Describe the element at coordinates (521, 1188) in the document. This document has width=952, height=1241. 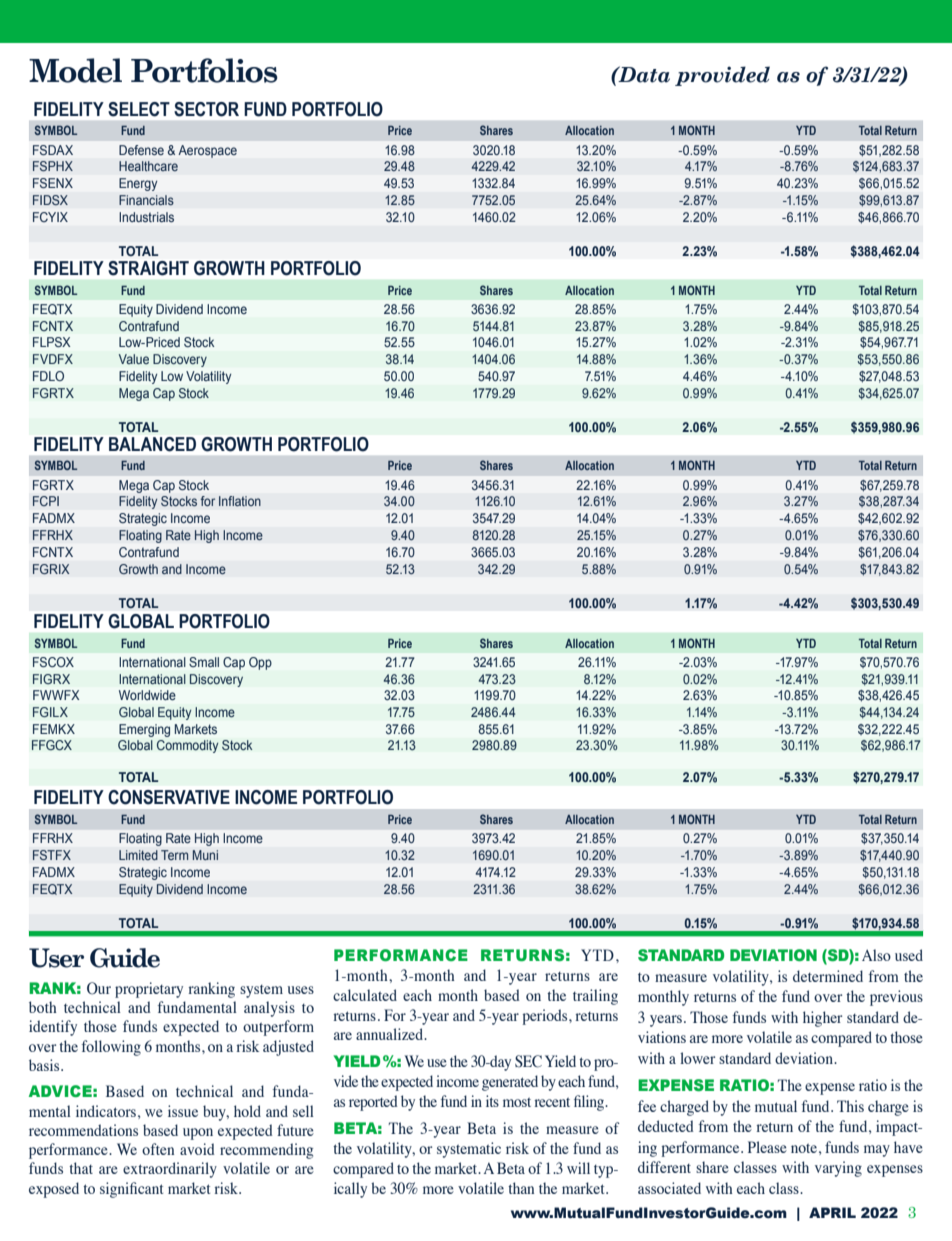
I see `than` at that location.
